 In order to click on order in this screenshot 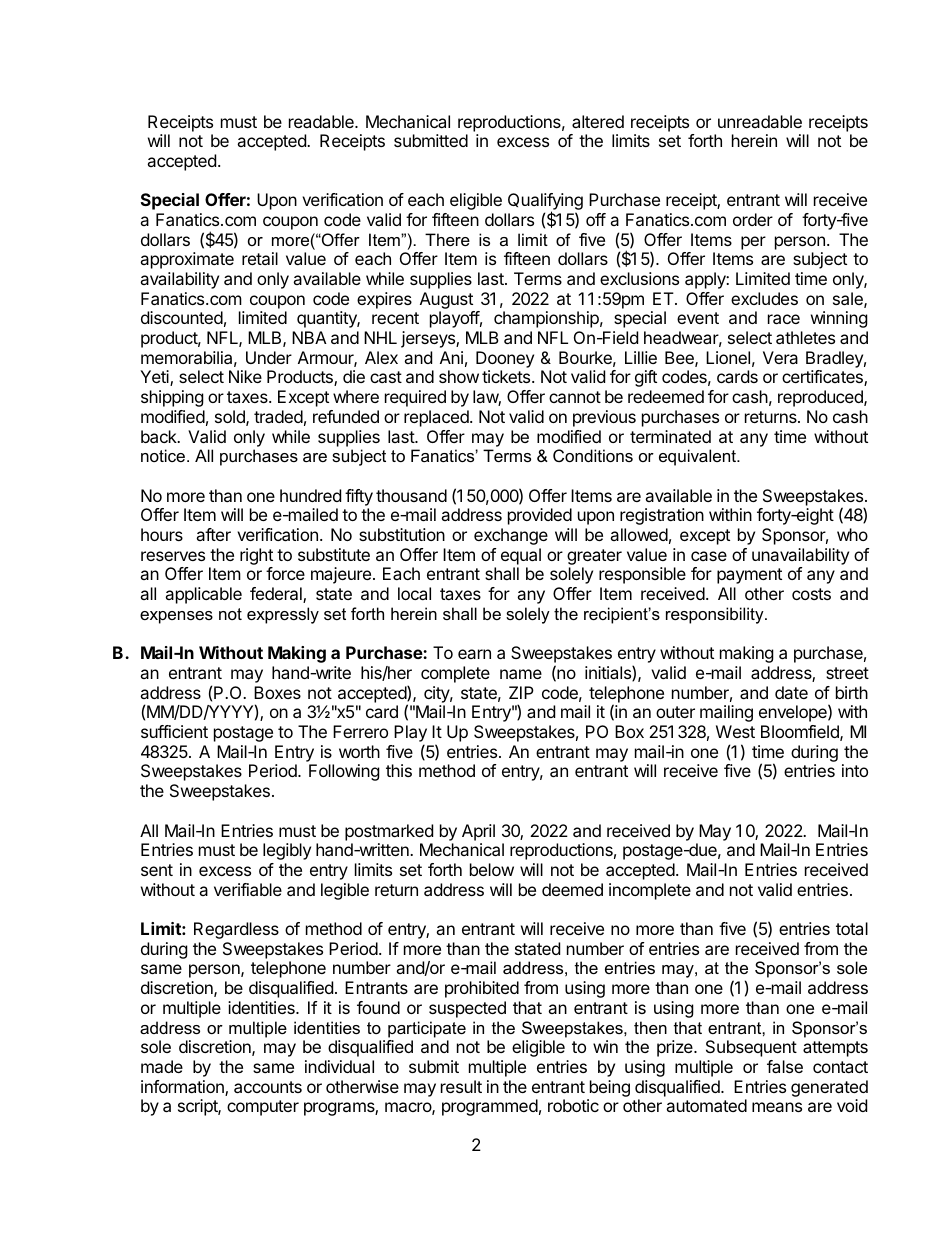, I will do `click(753, 219)`.
